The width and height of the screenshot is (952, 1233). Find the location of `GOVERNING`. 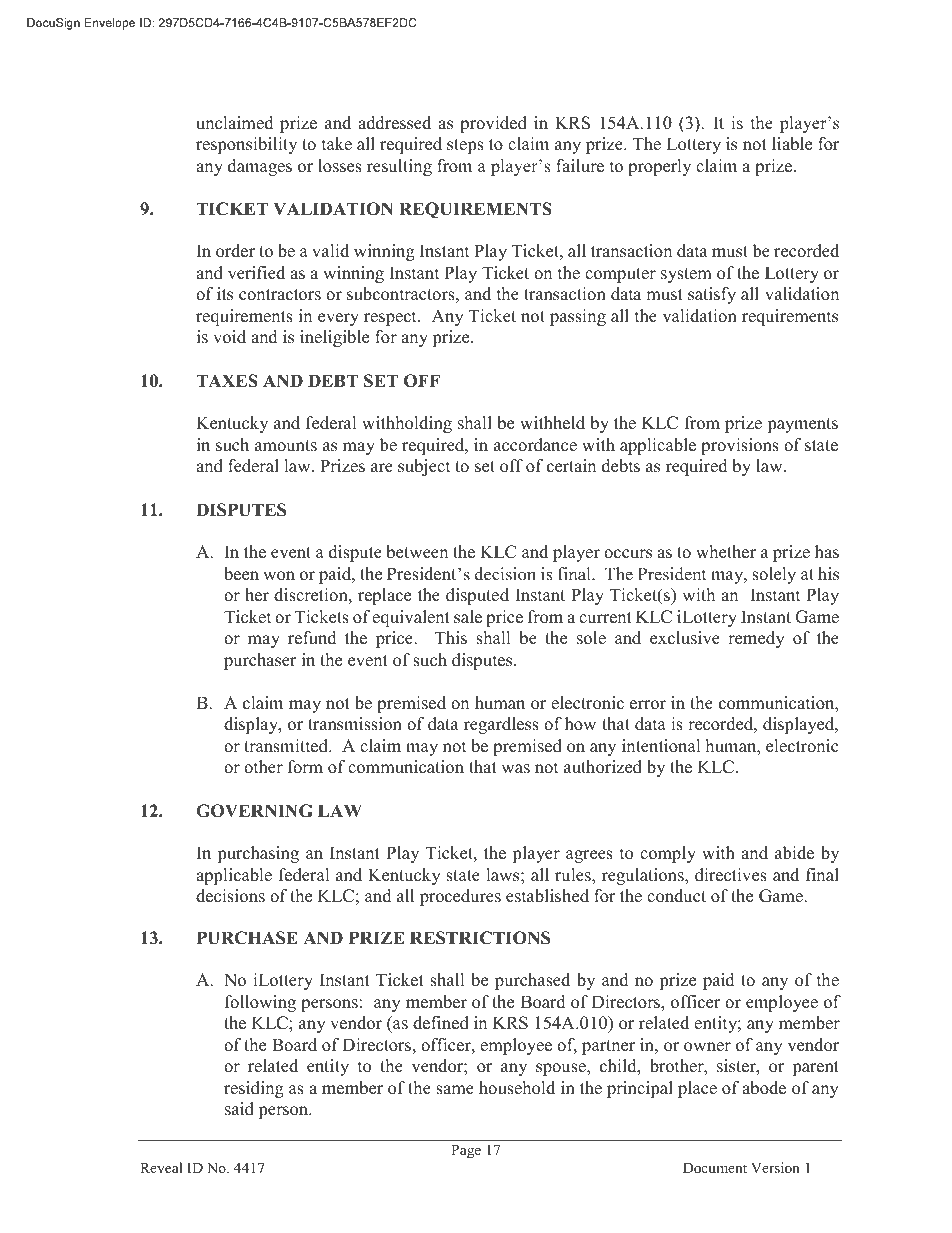

GOVERNING is located at coordinates (254, 811).
